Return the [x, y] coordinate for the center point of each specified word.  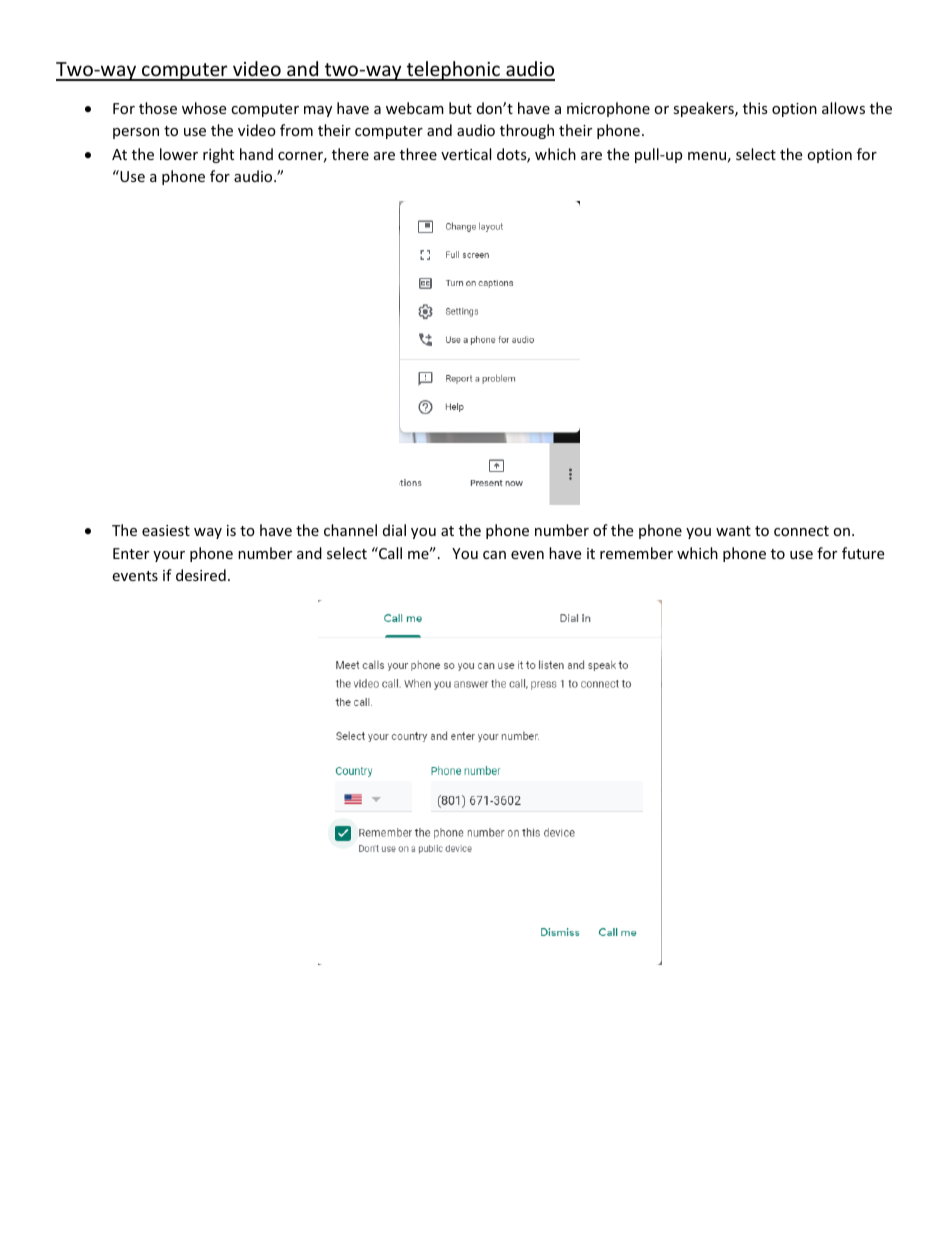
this [755, 108]
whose [204, 108]
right [218, 155]
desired [201, 575]
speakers [704, 109]
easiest [166, 530]
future [863, 553]
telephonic [453, 71]
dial [394, 530]
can [494, 555]
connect [801, 531]
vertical [466, 154]
